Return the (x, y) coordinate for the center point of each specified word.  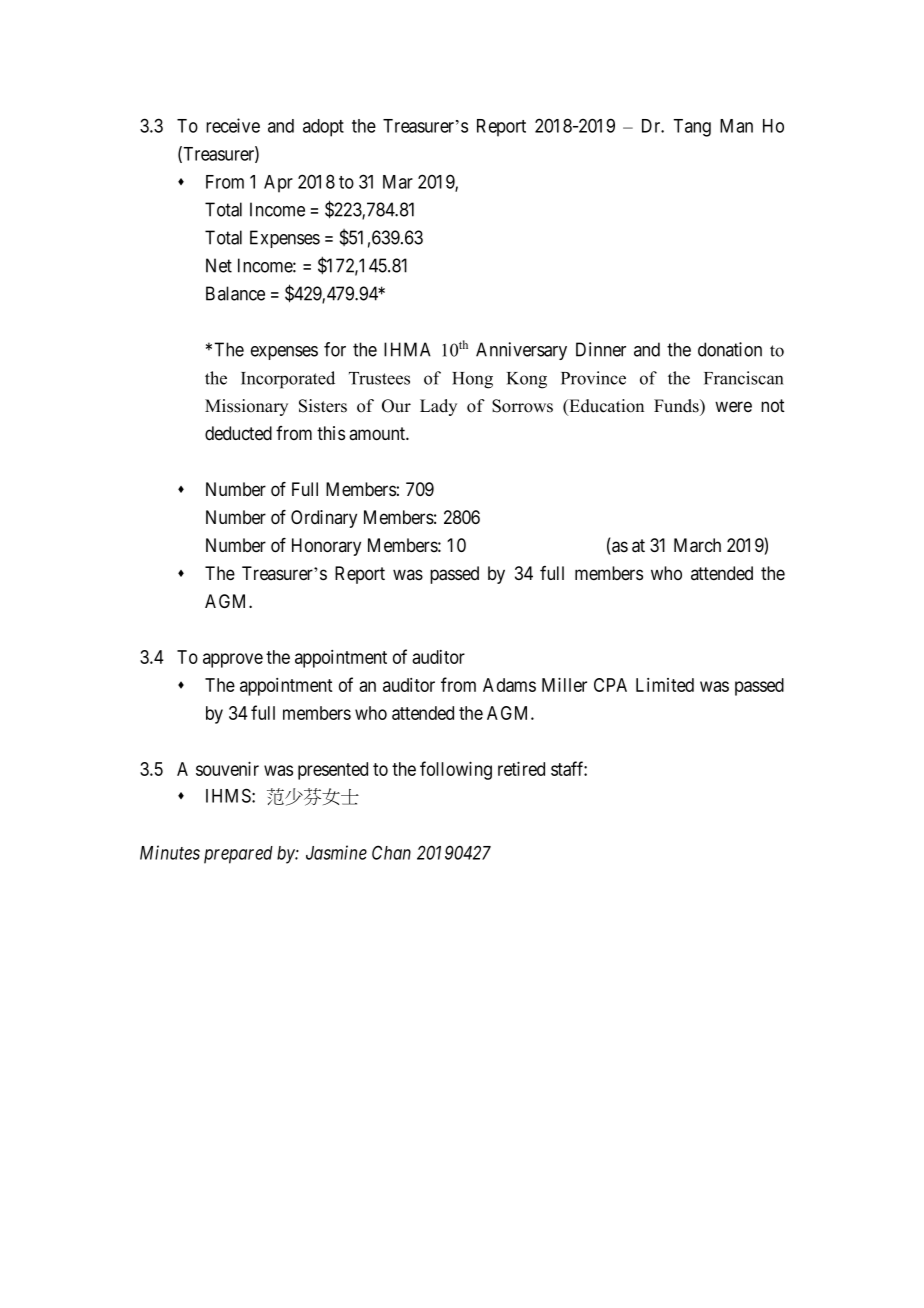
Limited (665, 685)
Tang (692, 128)
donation (730, 349)
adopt (323, 128)
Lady (438, 407)
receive (233, 125)
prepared (238, 855)
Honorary (326, 547)
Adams (509, 685)
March (697, 545)
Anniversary (521, 351)
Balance (235, 293)
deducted (238, 433)
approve (233, 660)
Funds (677, 406)
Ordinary (324, 519)
